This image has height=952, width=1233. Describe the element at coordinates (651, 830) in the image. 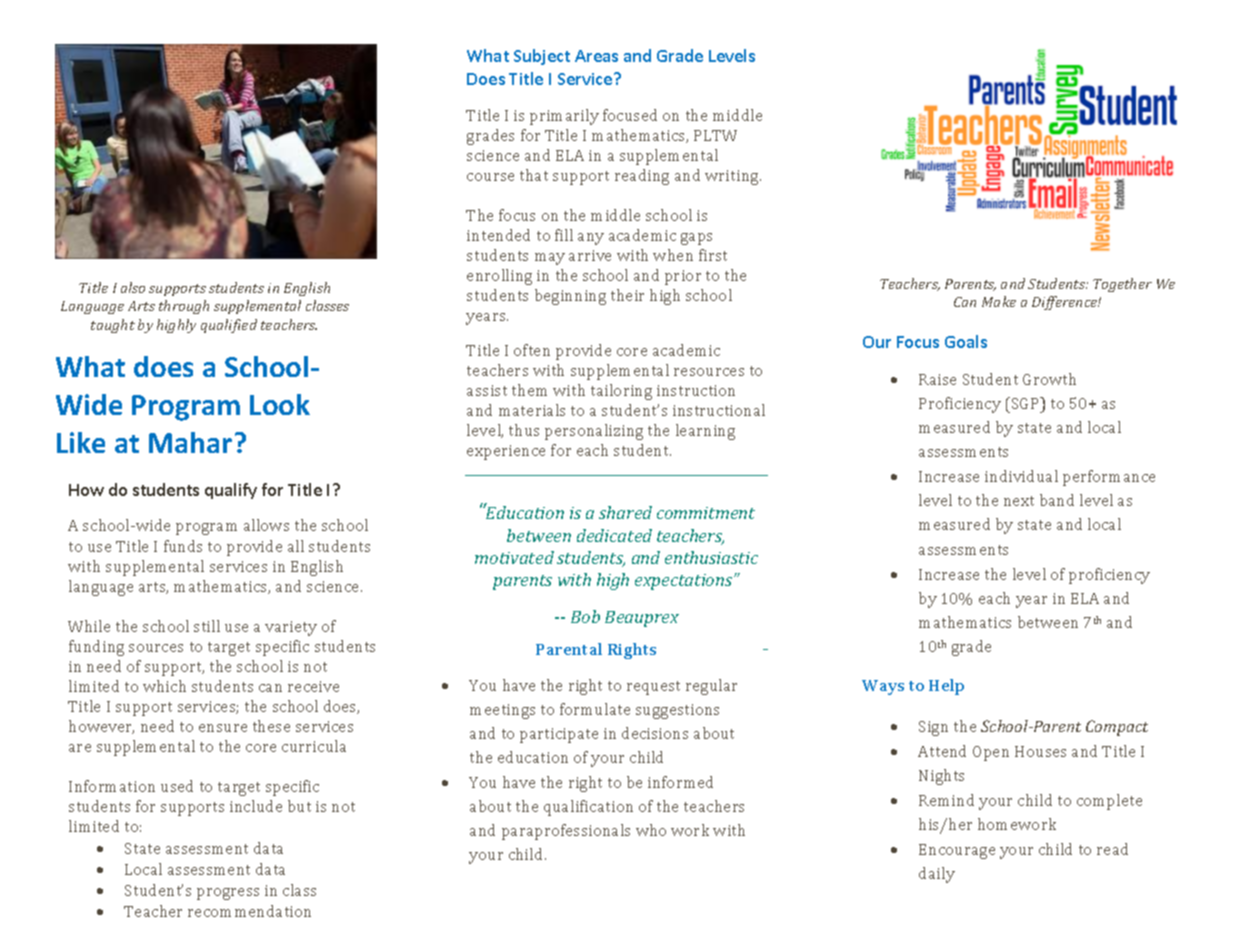

I see `who` at that location.
